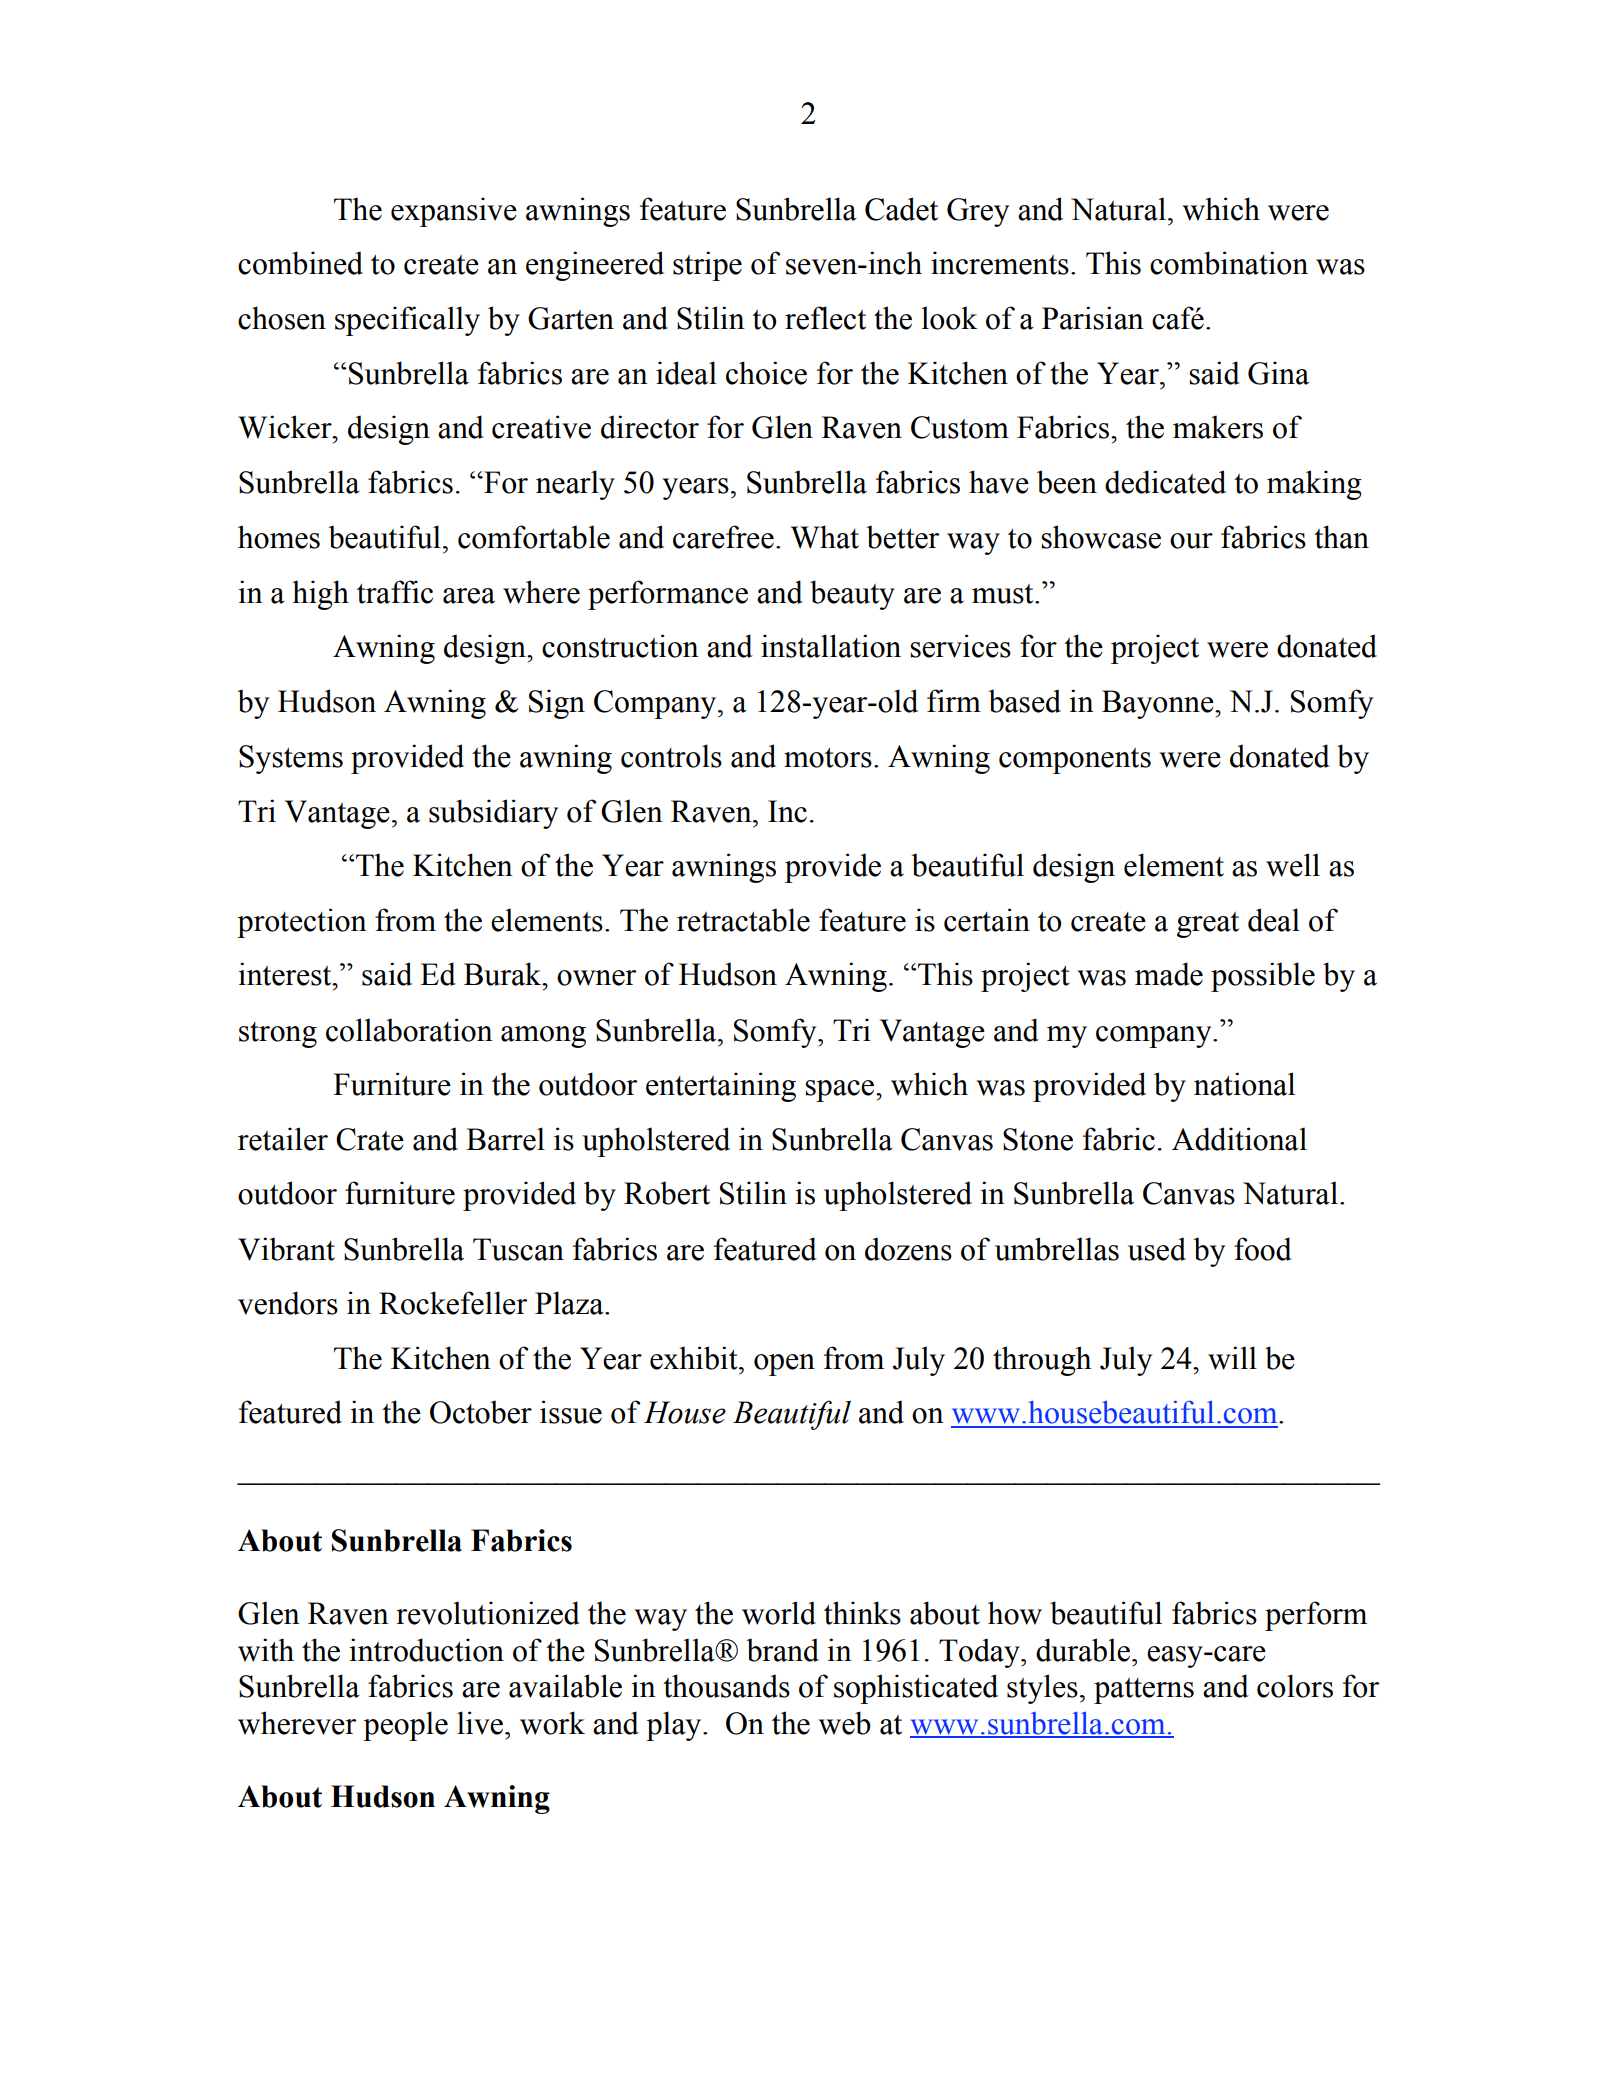 Image resolution: width=1618 pixels, height=2094 pixels. I want to click on Rockefeller, so click(453, 1303).
